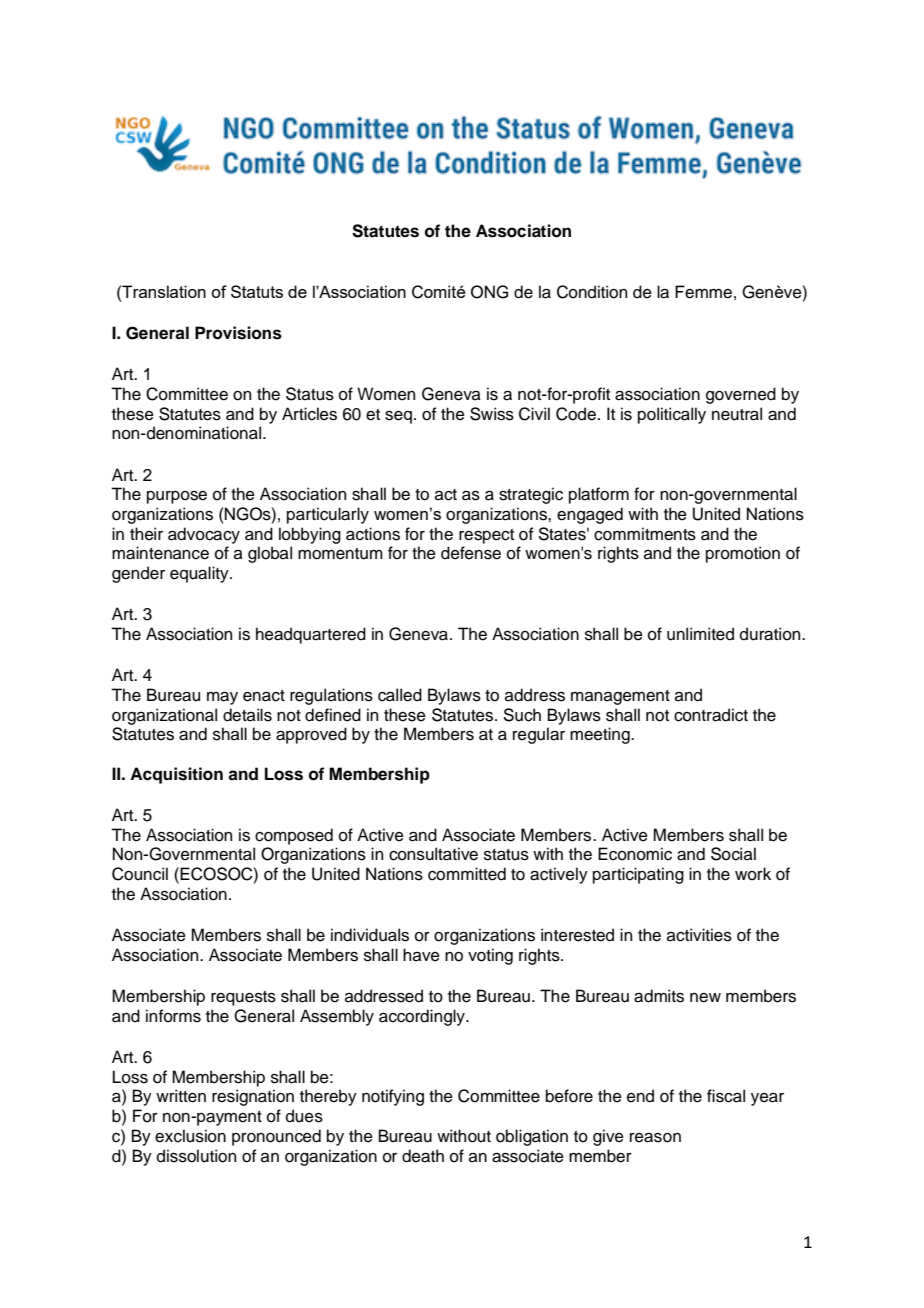 This image has height=1308, width=924. What do you see at coordinates (433, 854) in the image?
I see `consultative` at bounding box center [433, 854].
